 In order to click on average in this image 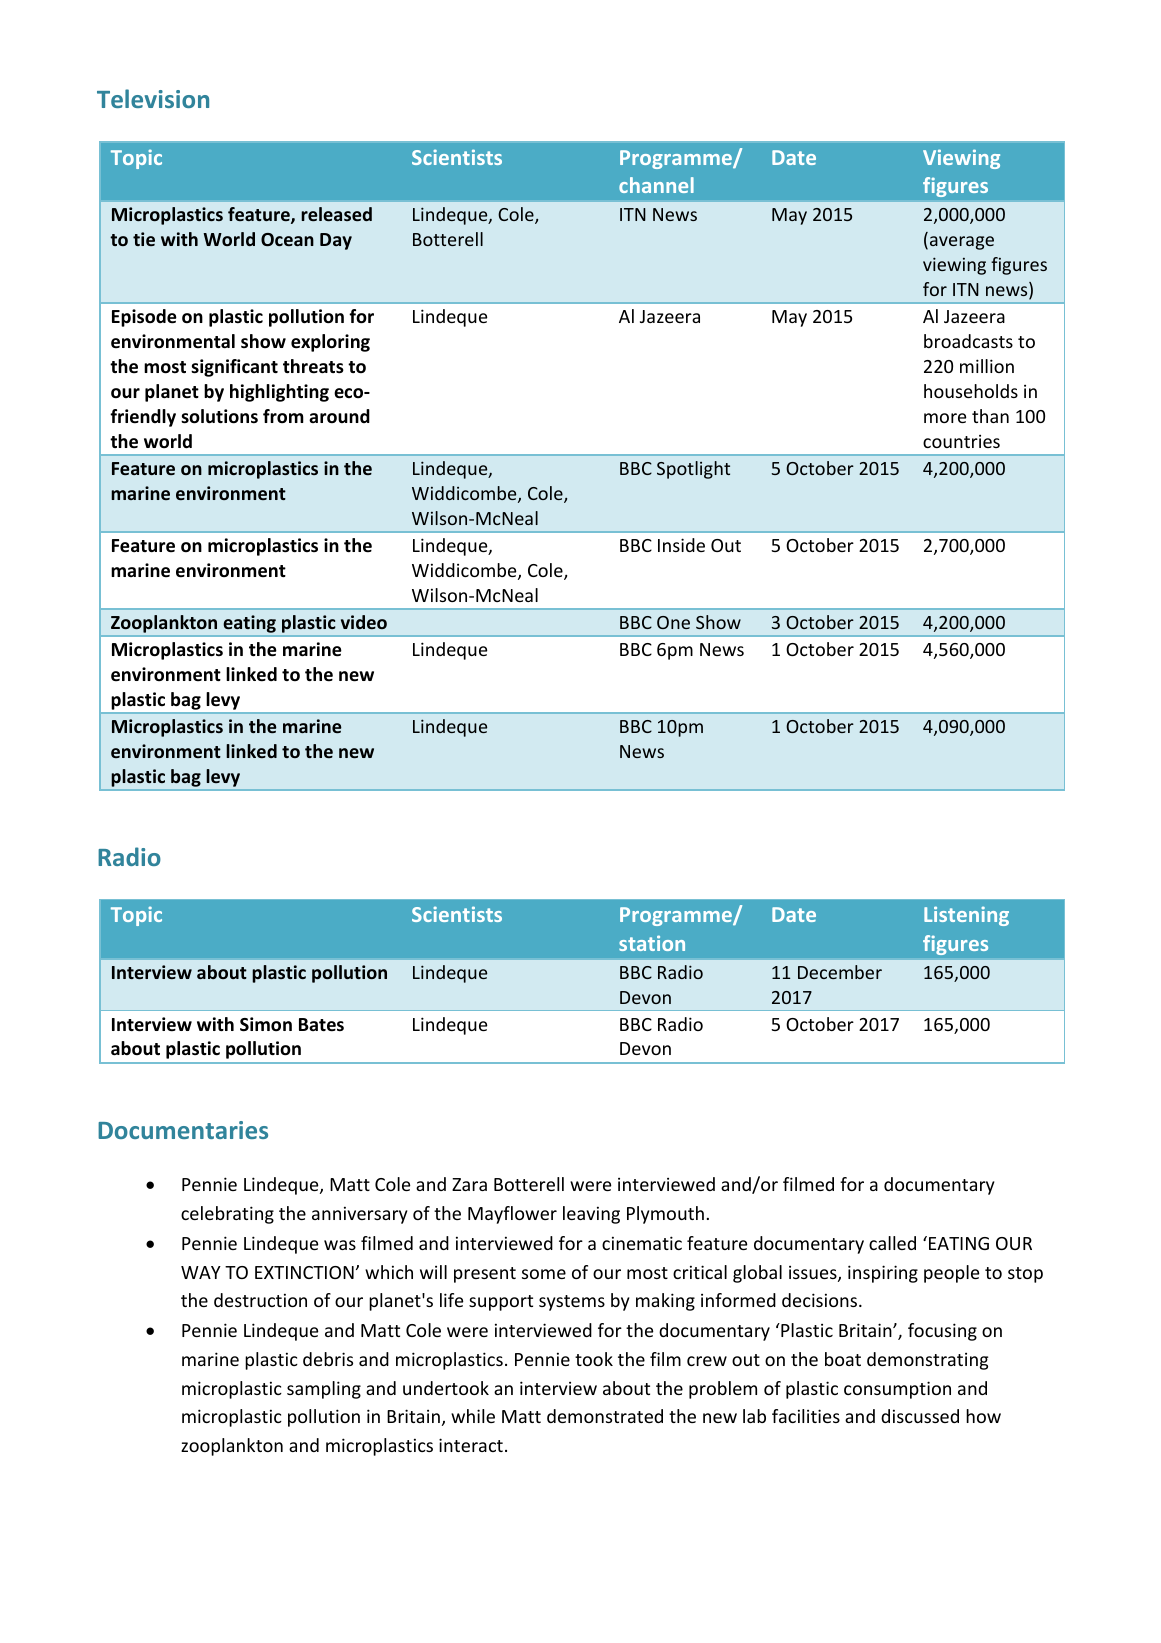, I will do `click(962, 243)`.
